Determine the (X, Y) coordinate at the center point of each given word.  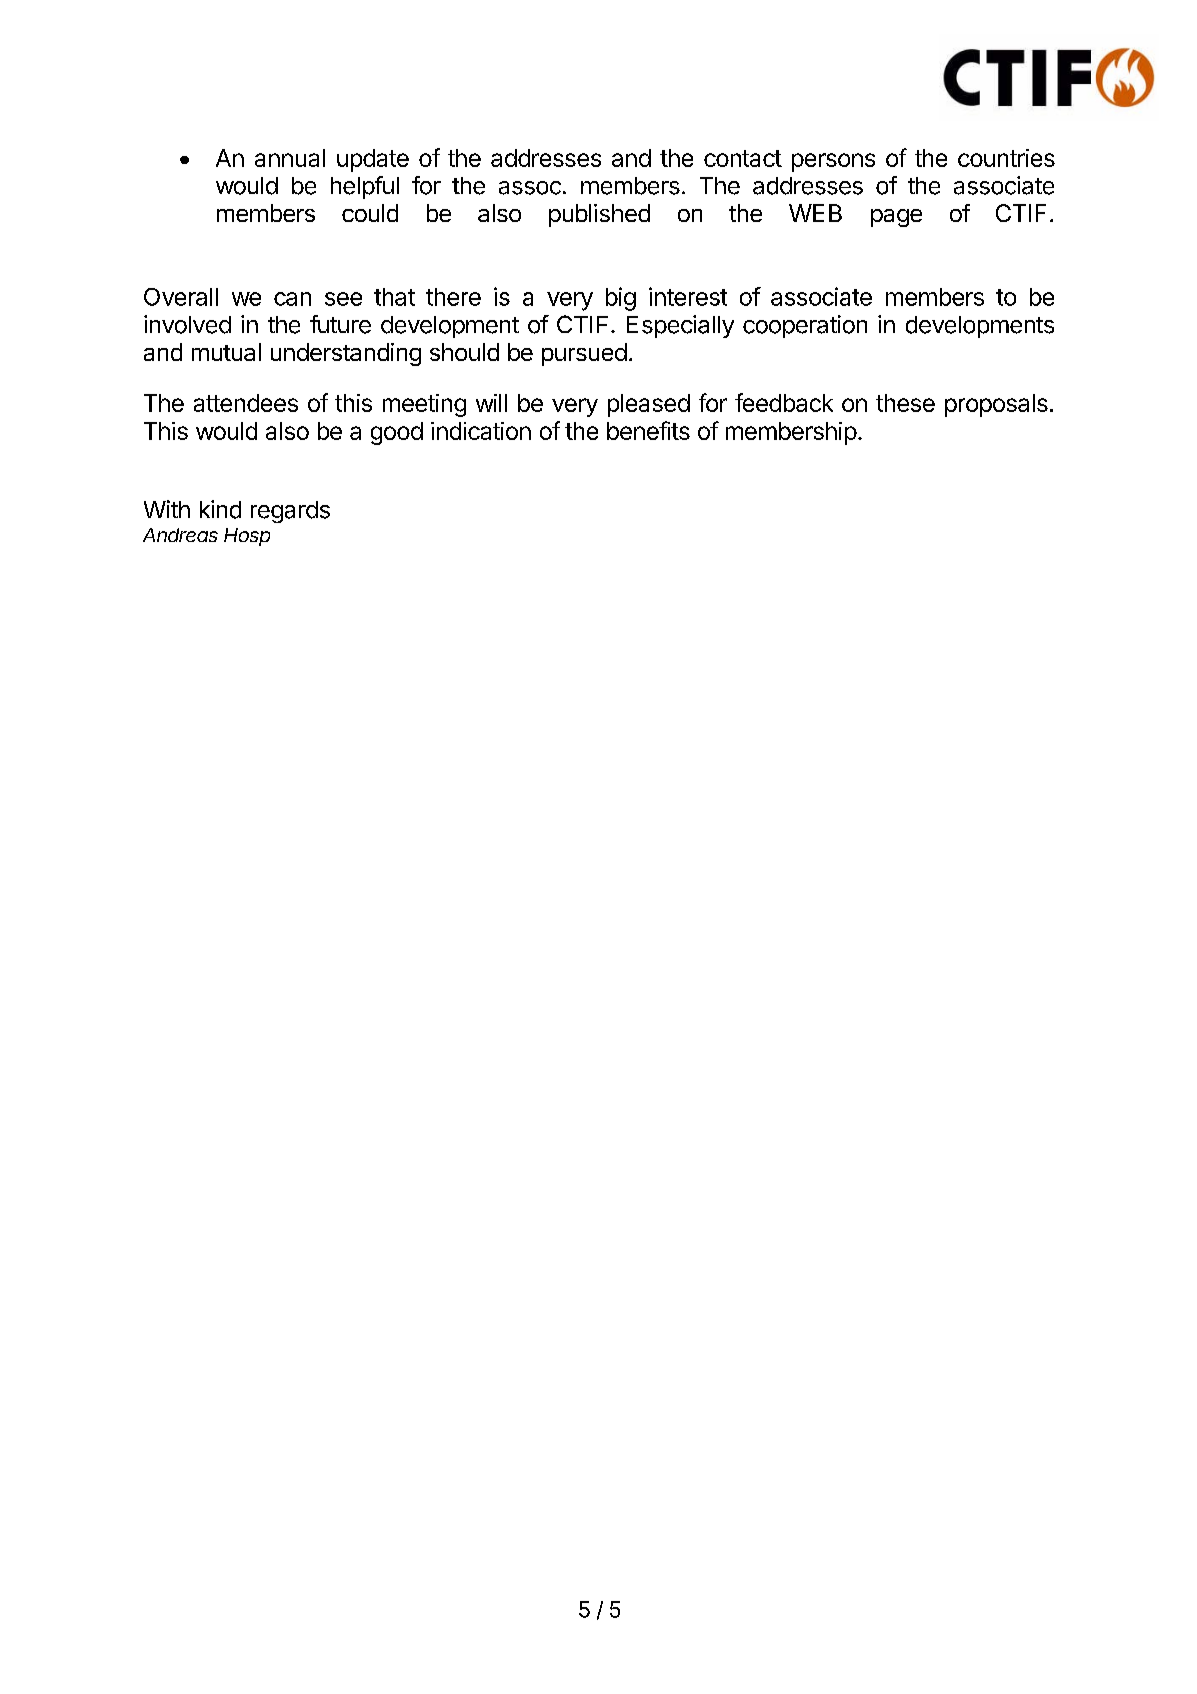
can (292, 299)
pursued (584, 354)
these (905, 403)
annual (290, 158)
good (397, 433)
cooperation (805, 326)
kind (220, 509)
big (621, 299)
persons (833, 162)
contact (743, 158)
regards (290, 512)
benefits (648, 430)
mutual (226, 352)
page (896, 218)
